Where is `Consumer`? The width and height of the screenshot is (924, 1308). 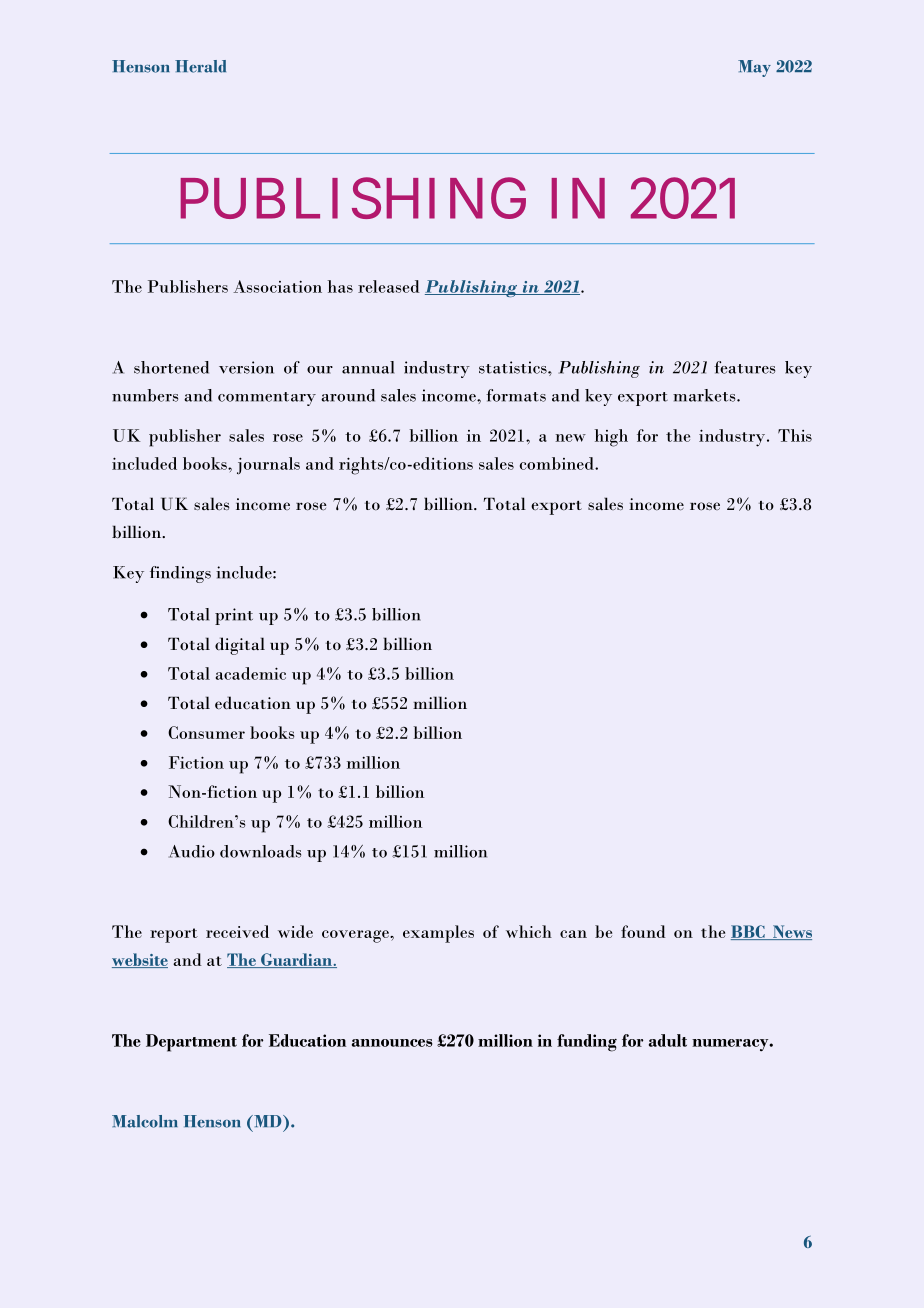 Consumer is located at coordinates (206, 732).
